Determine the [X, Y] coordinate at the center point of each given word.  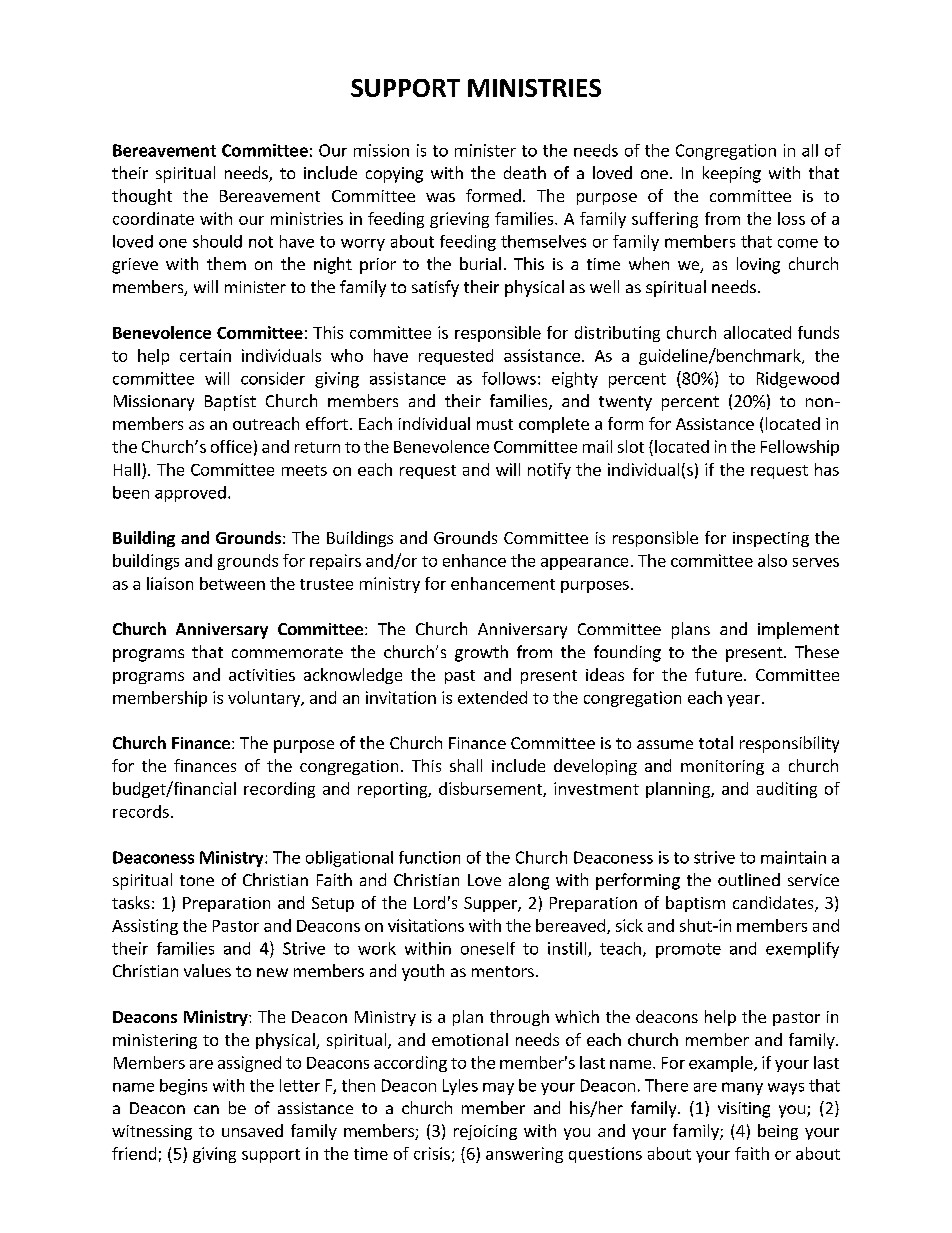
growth [481, 653]
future [720, 674]
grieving [459, 220]
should [217, 241]
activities [262, 675]
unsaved [252, 1130]
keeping [732, 174]
